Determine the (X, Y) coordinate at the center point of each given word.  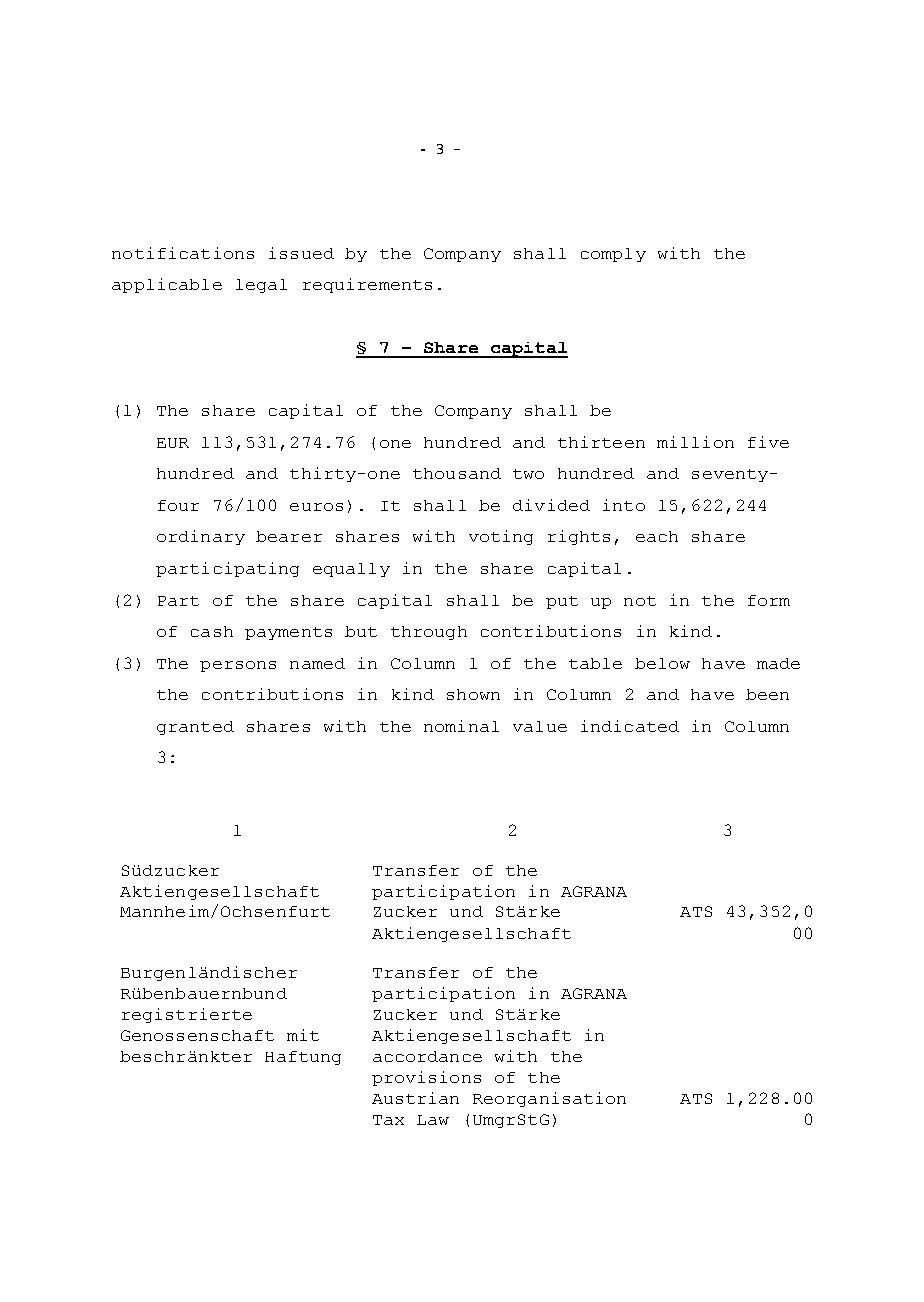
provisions (426, 1078)
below (662, 663)
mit (303, 1035)
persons (238, 666)
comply (613, 255)
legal (261, 286)
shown (473, 694)
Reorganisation (549, 1099)
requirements (367, 285)
